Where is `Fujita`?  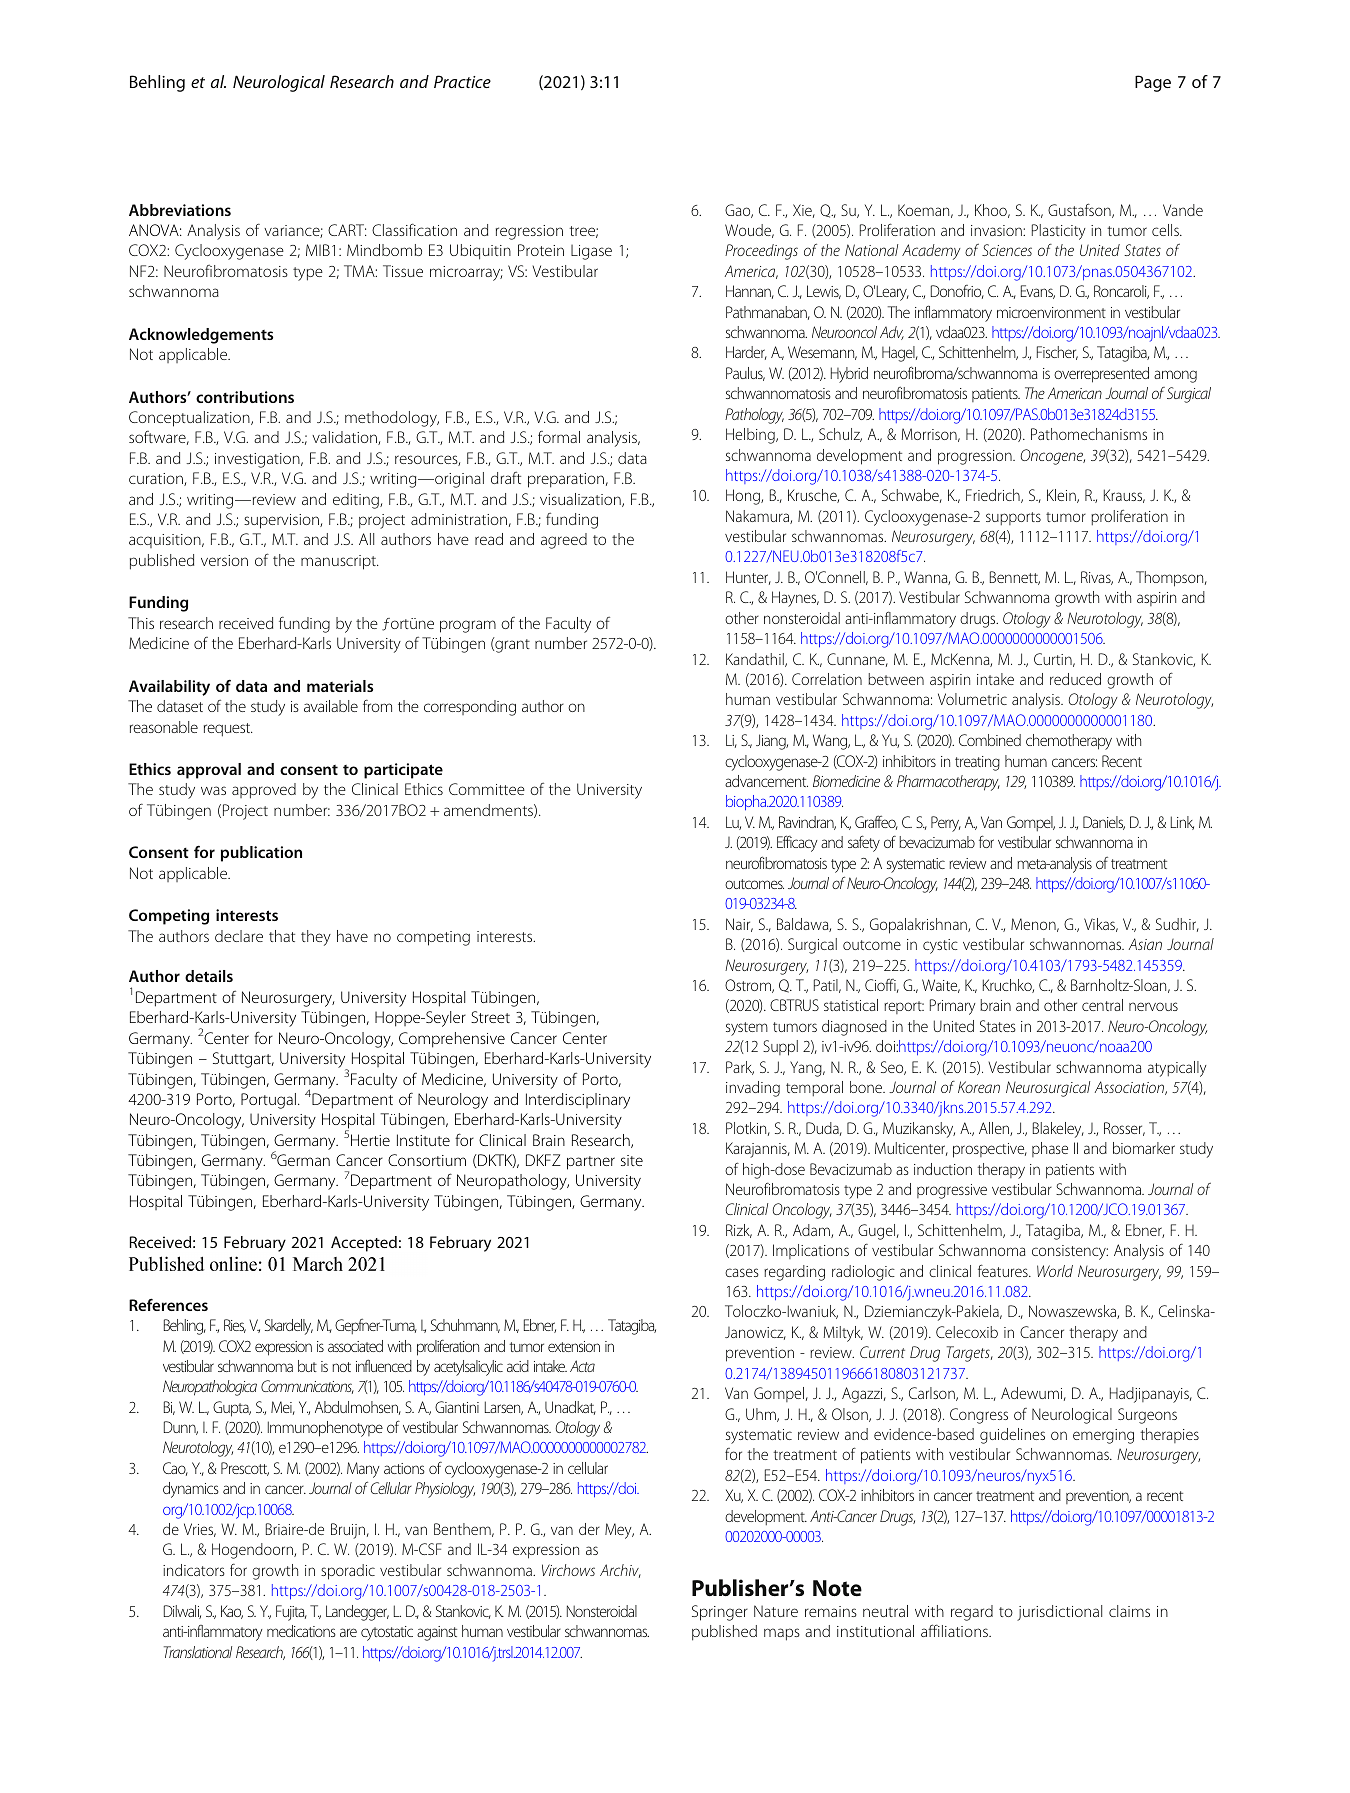 Fujita is located at coordinates (291, 1613).
